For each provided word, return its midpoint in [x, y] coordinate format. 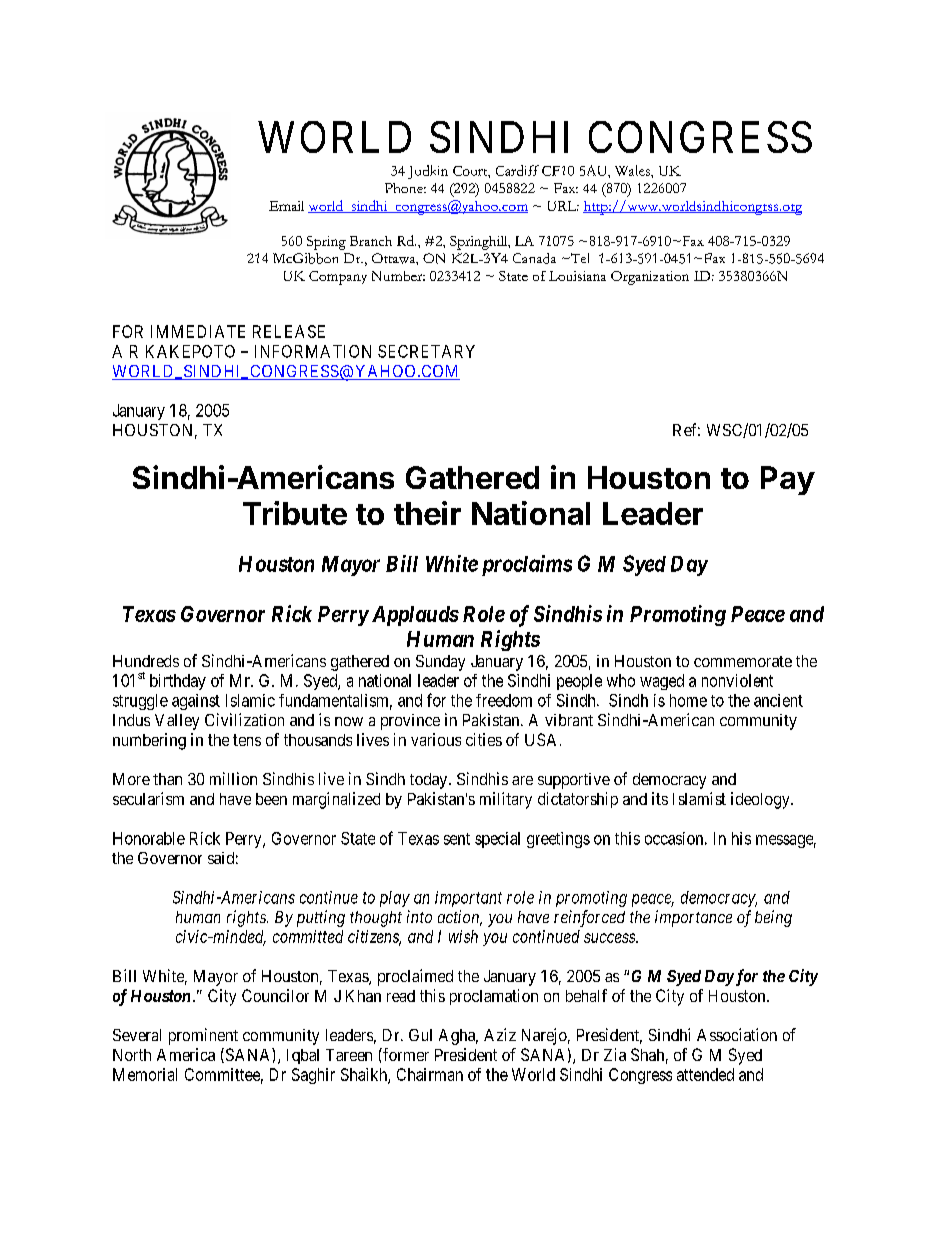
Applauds [415, 616]
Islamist [699, 798]
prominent [203, 1036]
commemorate [743, 661]
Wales [633, 170]
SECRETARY [426, 351]
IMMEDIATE [198, 331]
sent [457, 839]
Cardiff [517, 170]
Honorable [149, 838]
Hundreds [146, 661]
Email [286, 206]
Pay [788, 480]
